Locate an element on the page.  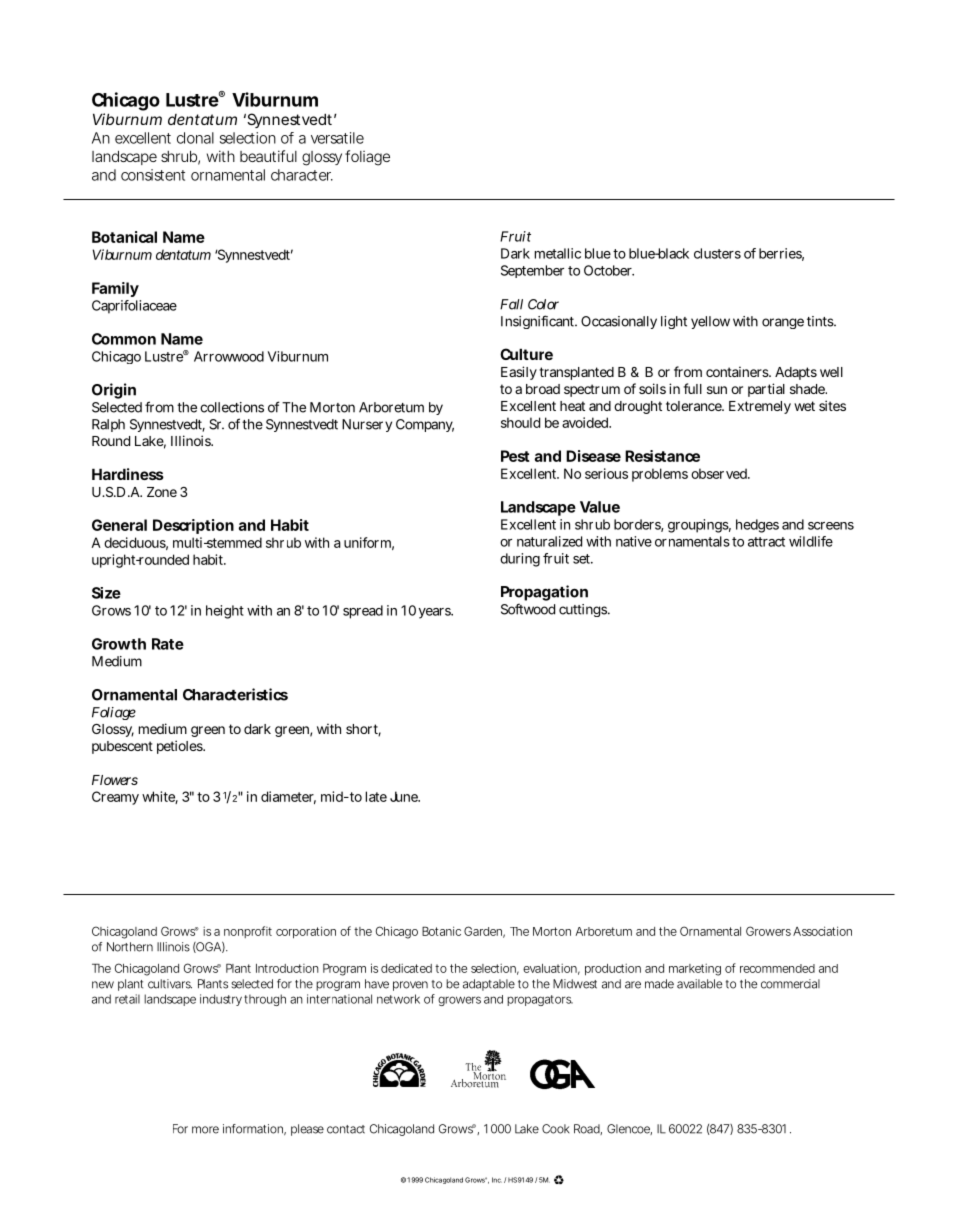
consistent is located at coordinates (153, 175).
